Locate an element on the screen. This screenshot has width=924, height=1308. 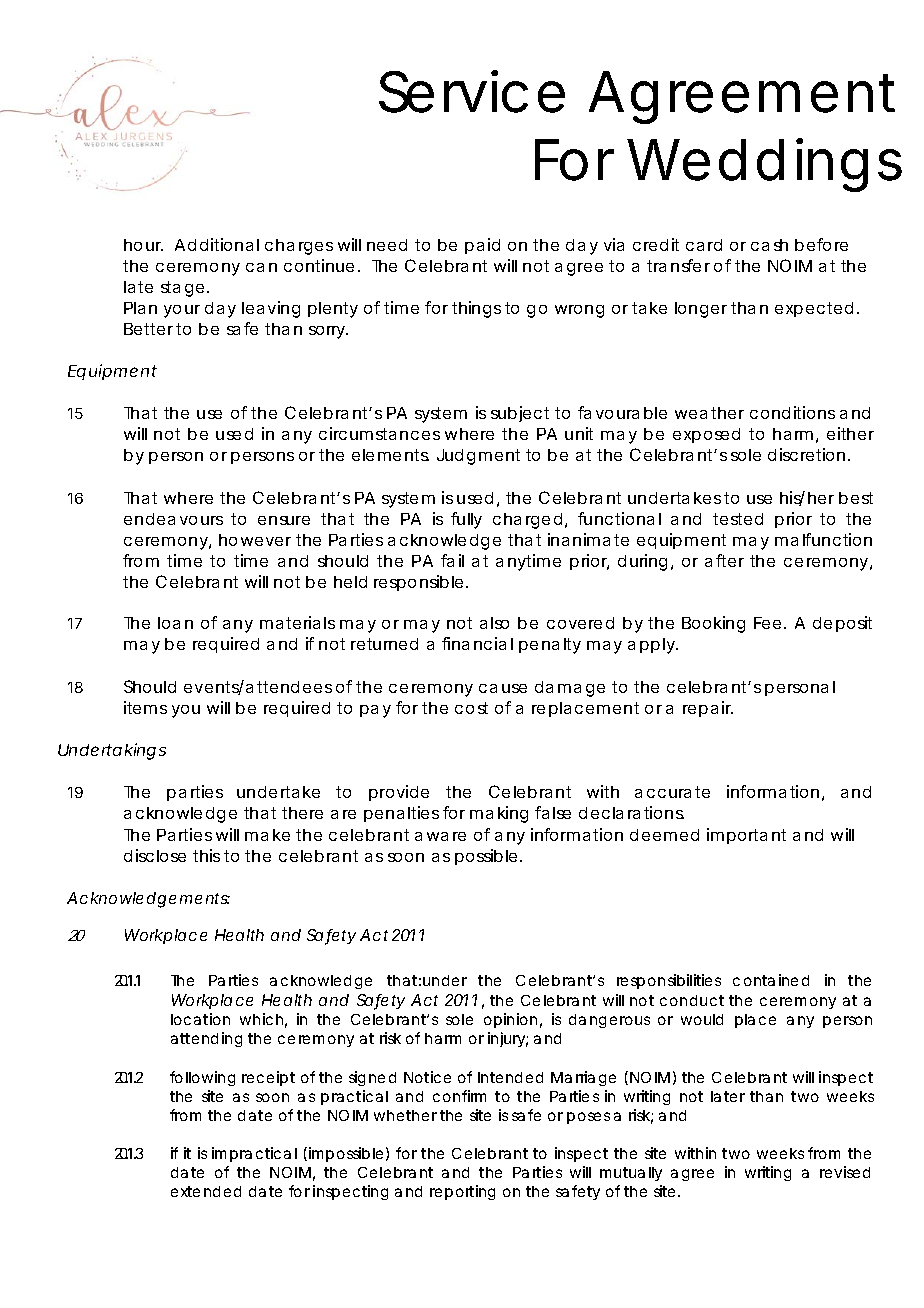
paid is located at coordinates (482, 246).
